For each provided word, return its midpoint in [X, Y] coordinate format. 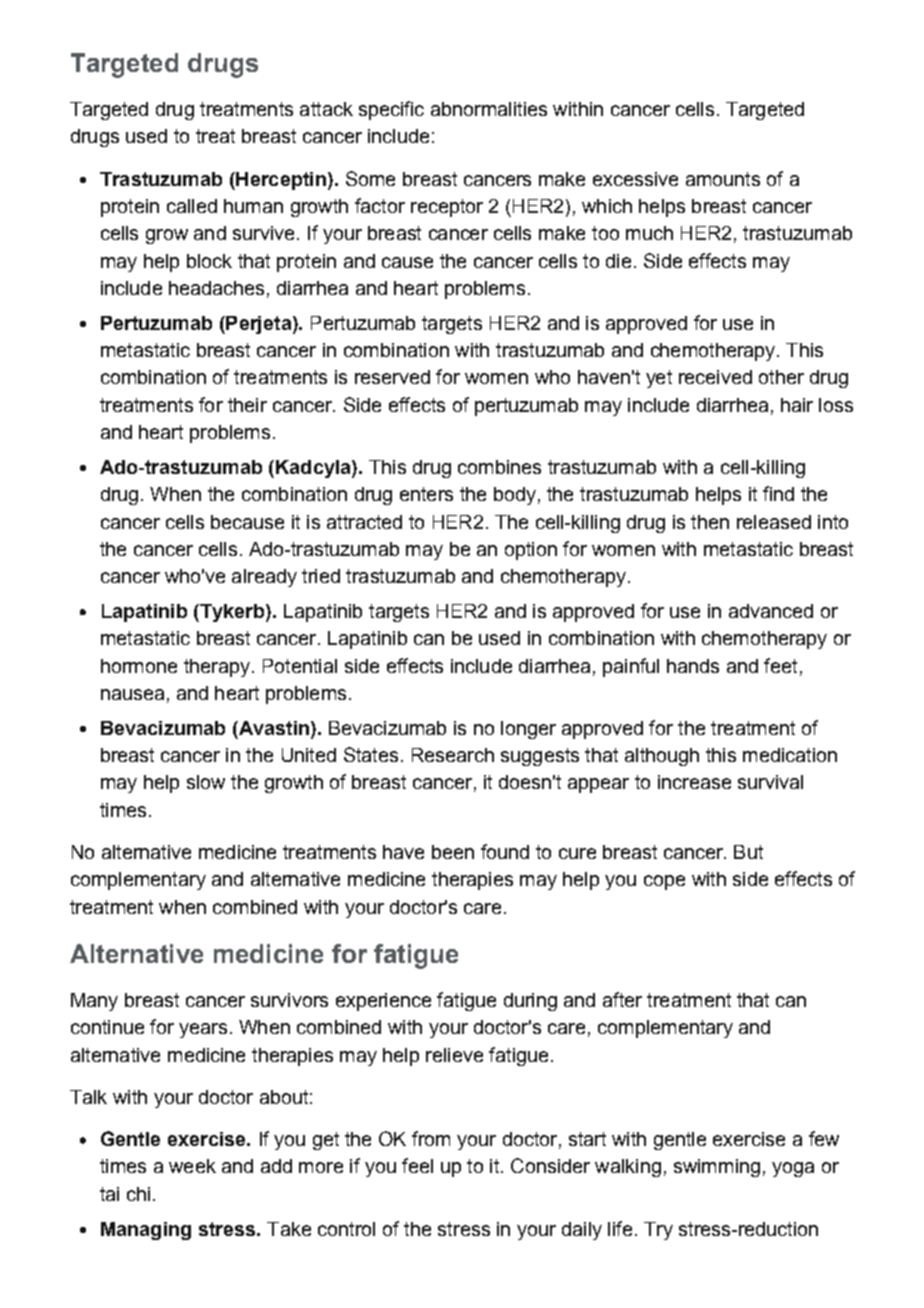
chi [138, 1194]
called [192, 206]
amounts [723, 179]
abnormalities [489, 109]
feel [417, 1165]
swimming [717, 1168]
